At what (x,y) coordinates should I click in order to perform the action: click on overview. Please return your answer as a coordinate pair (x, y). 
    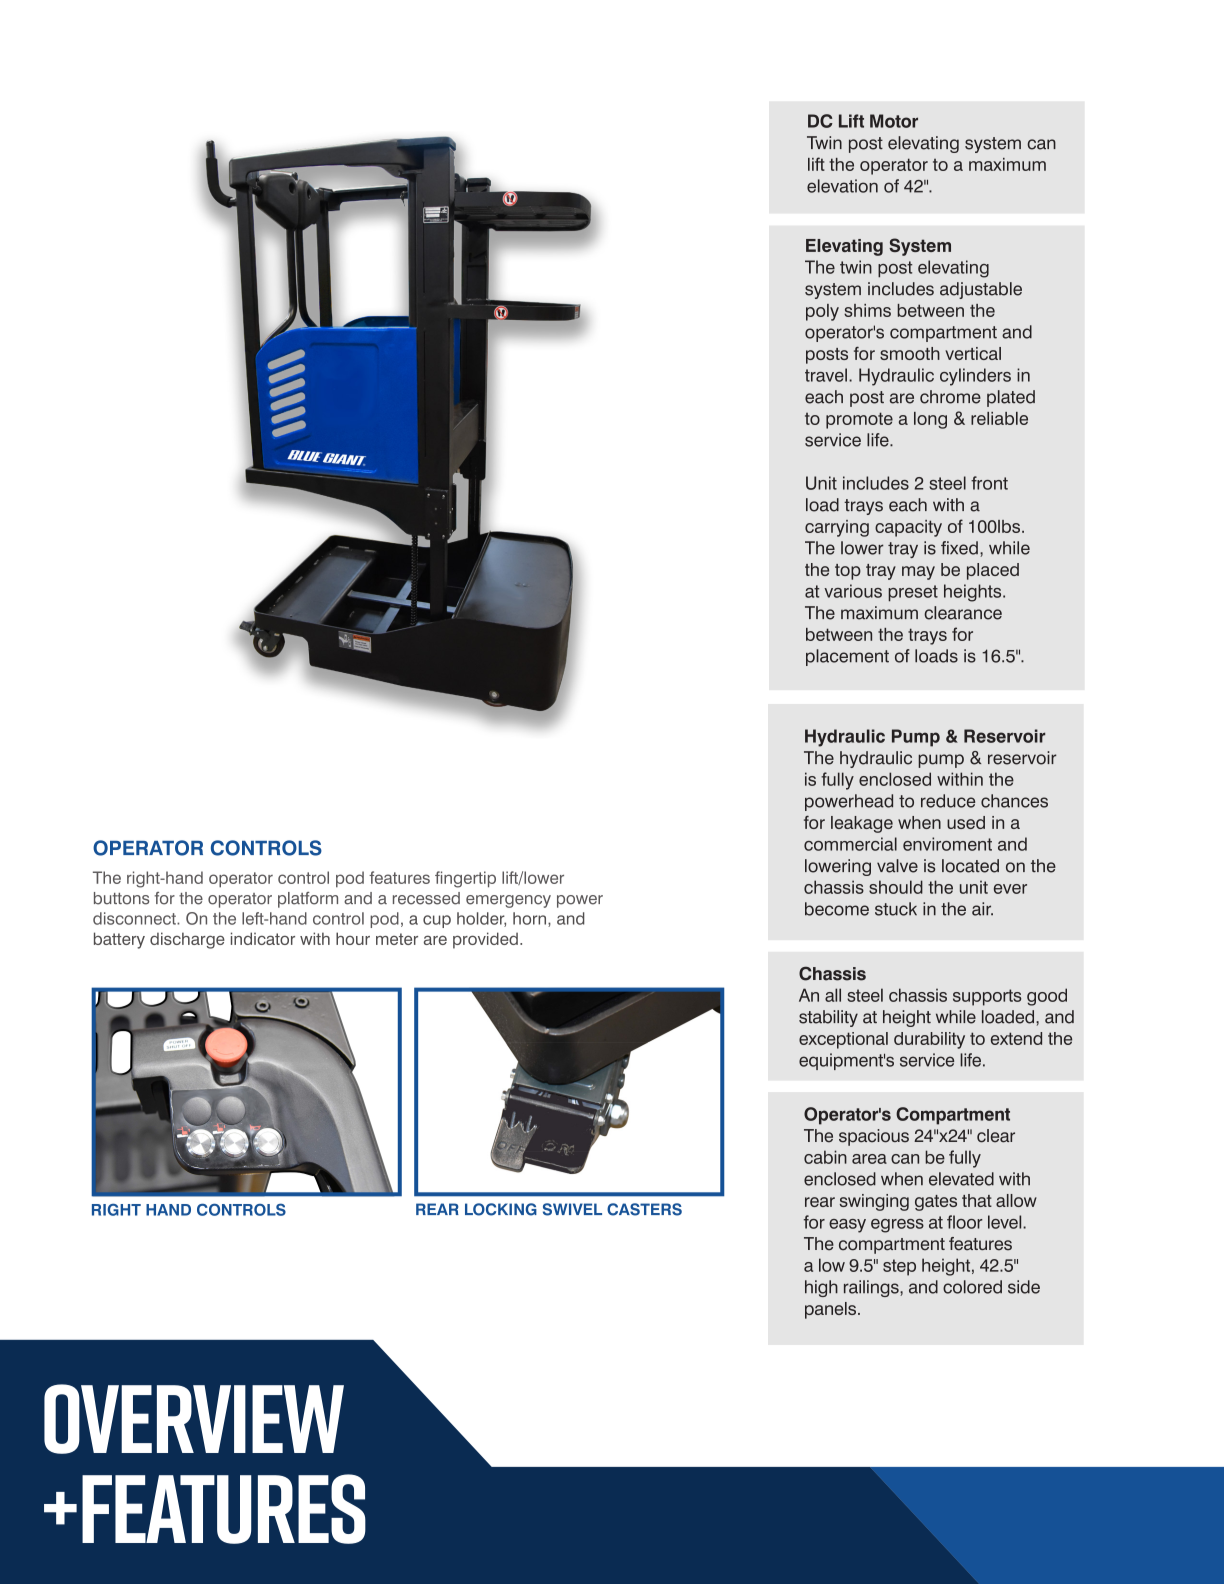
    Looking at the image, I should click on (194, 1419).
